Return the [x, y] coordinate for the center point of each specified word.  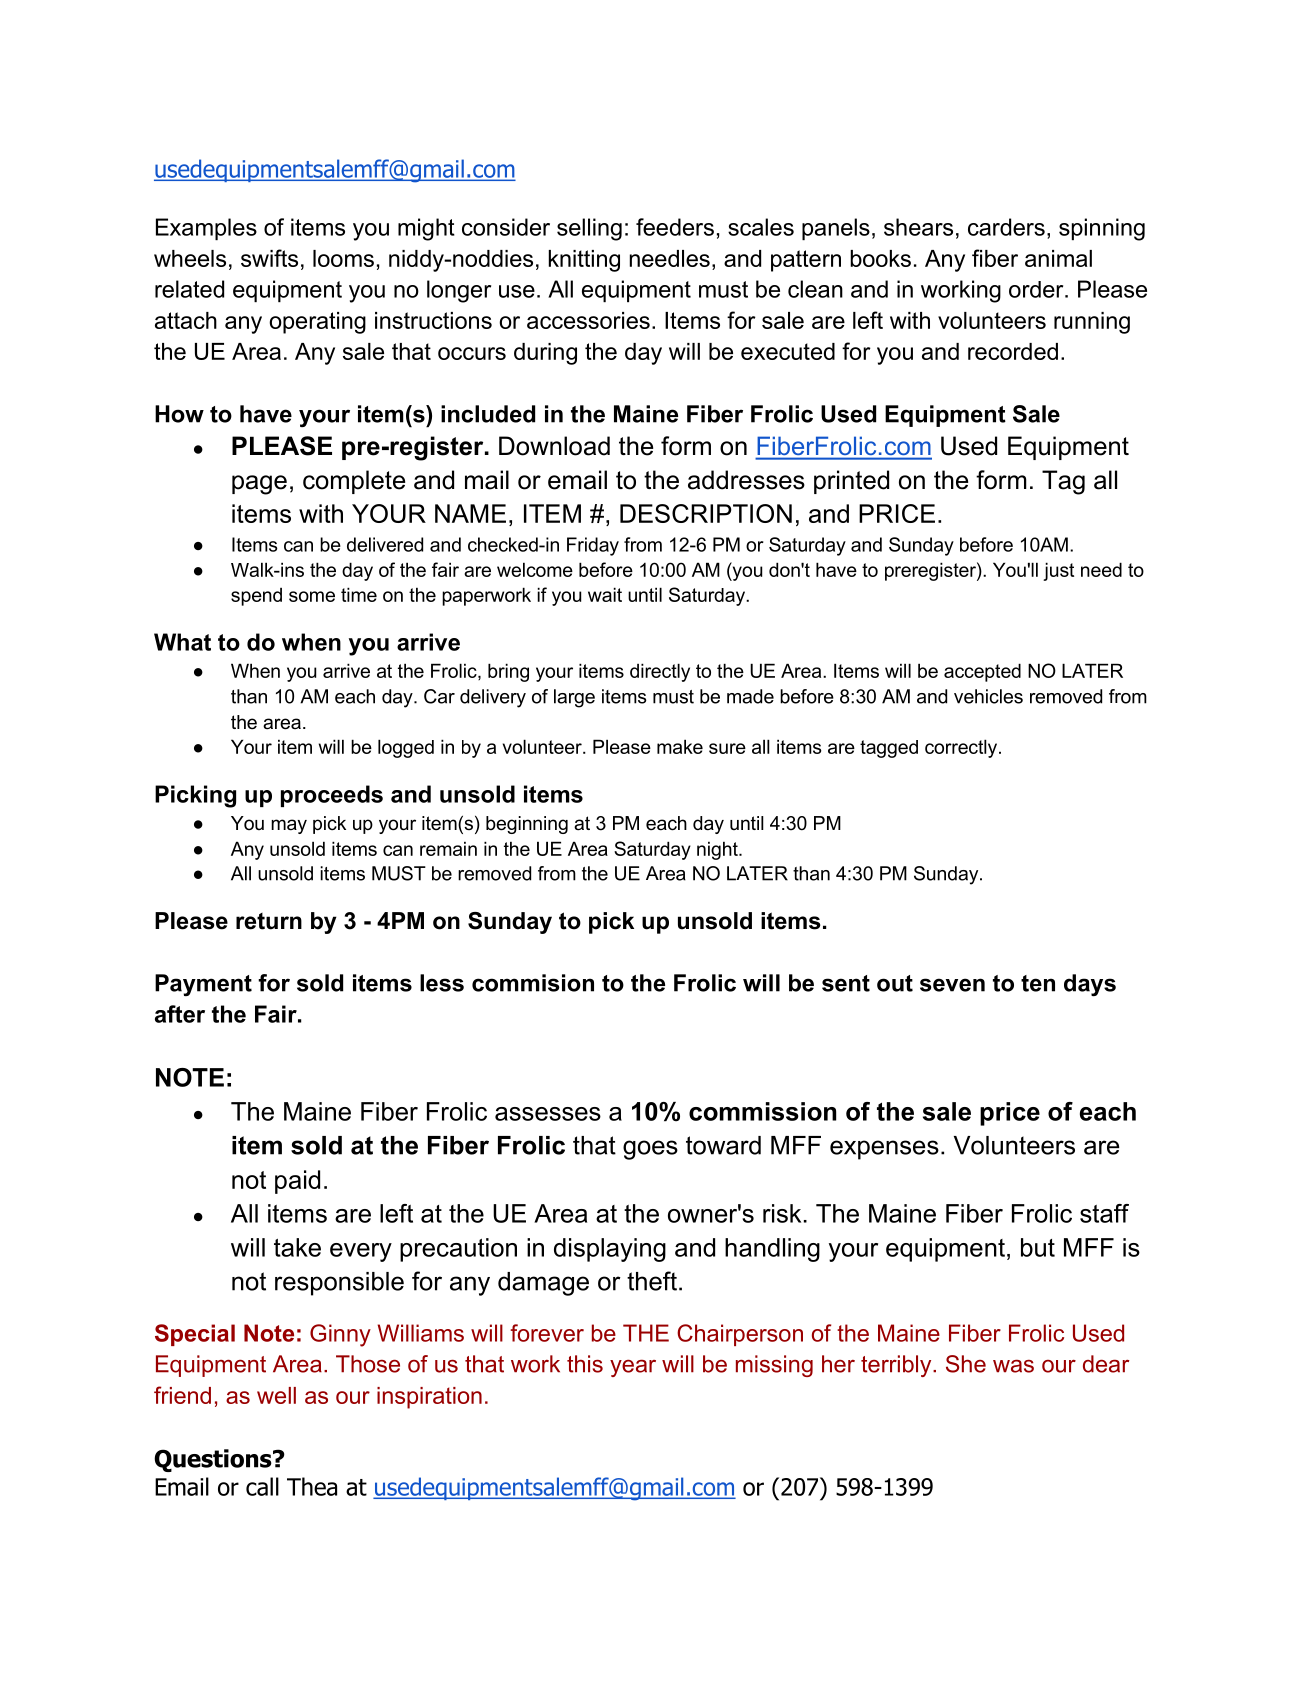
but [1038, 1247]
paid [297, 1182]
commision [533, 983]
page [259, 485]
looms [343, 258]
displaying [610, 1250]
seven [952, 985]
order [1037, 289]
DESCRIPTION [706, 513]
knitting [584, 261]
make [680, 746]
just [1058, 571]
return [269, 921]
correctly [962, 748]
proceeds [332, 796]
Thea [312, 1486]
